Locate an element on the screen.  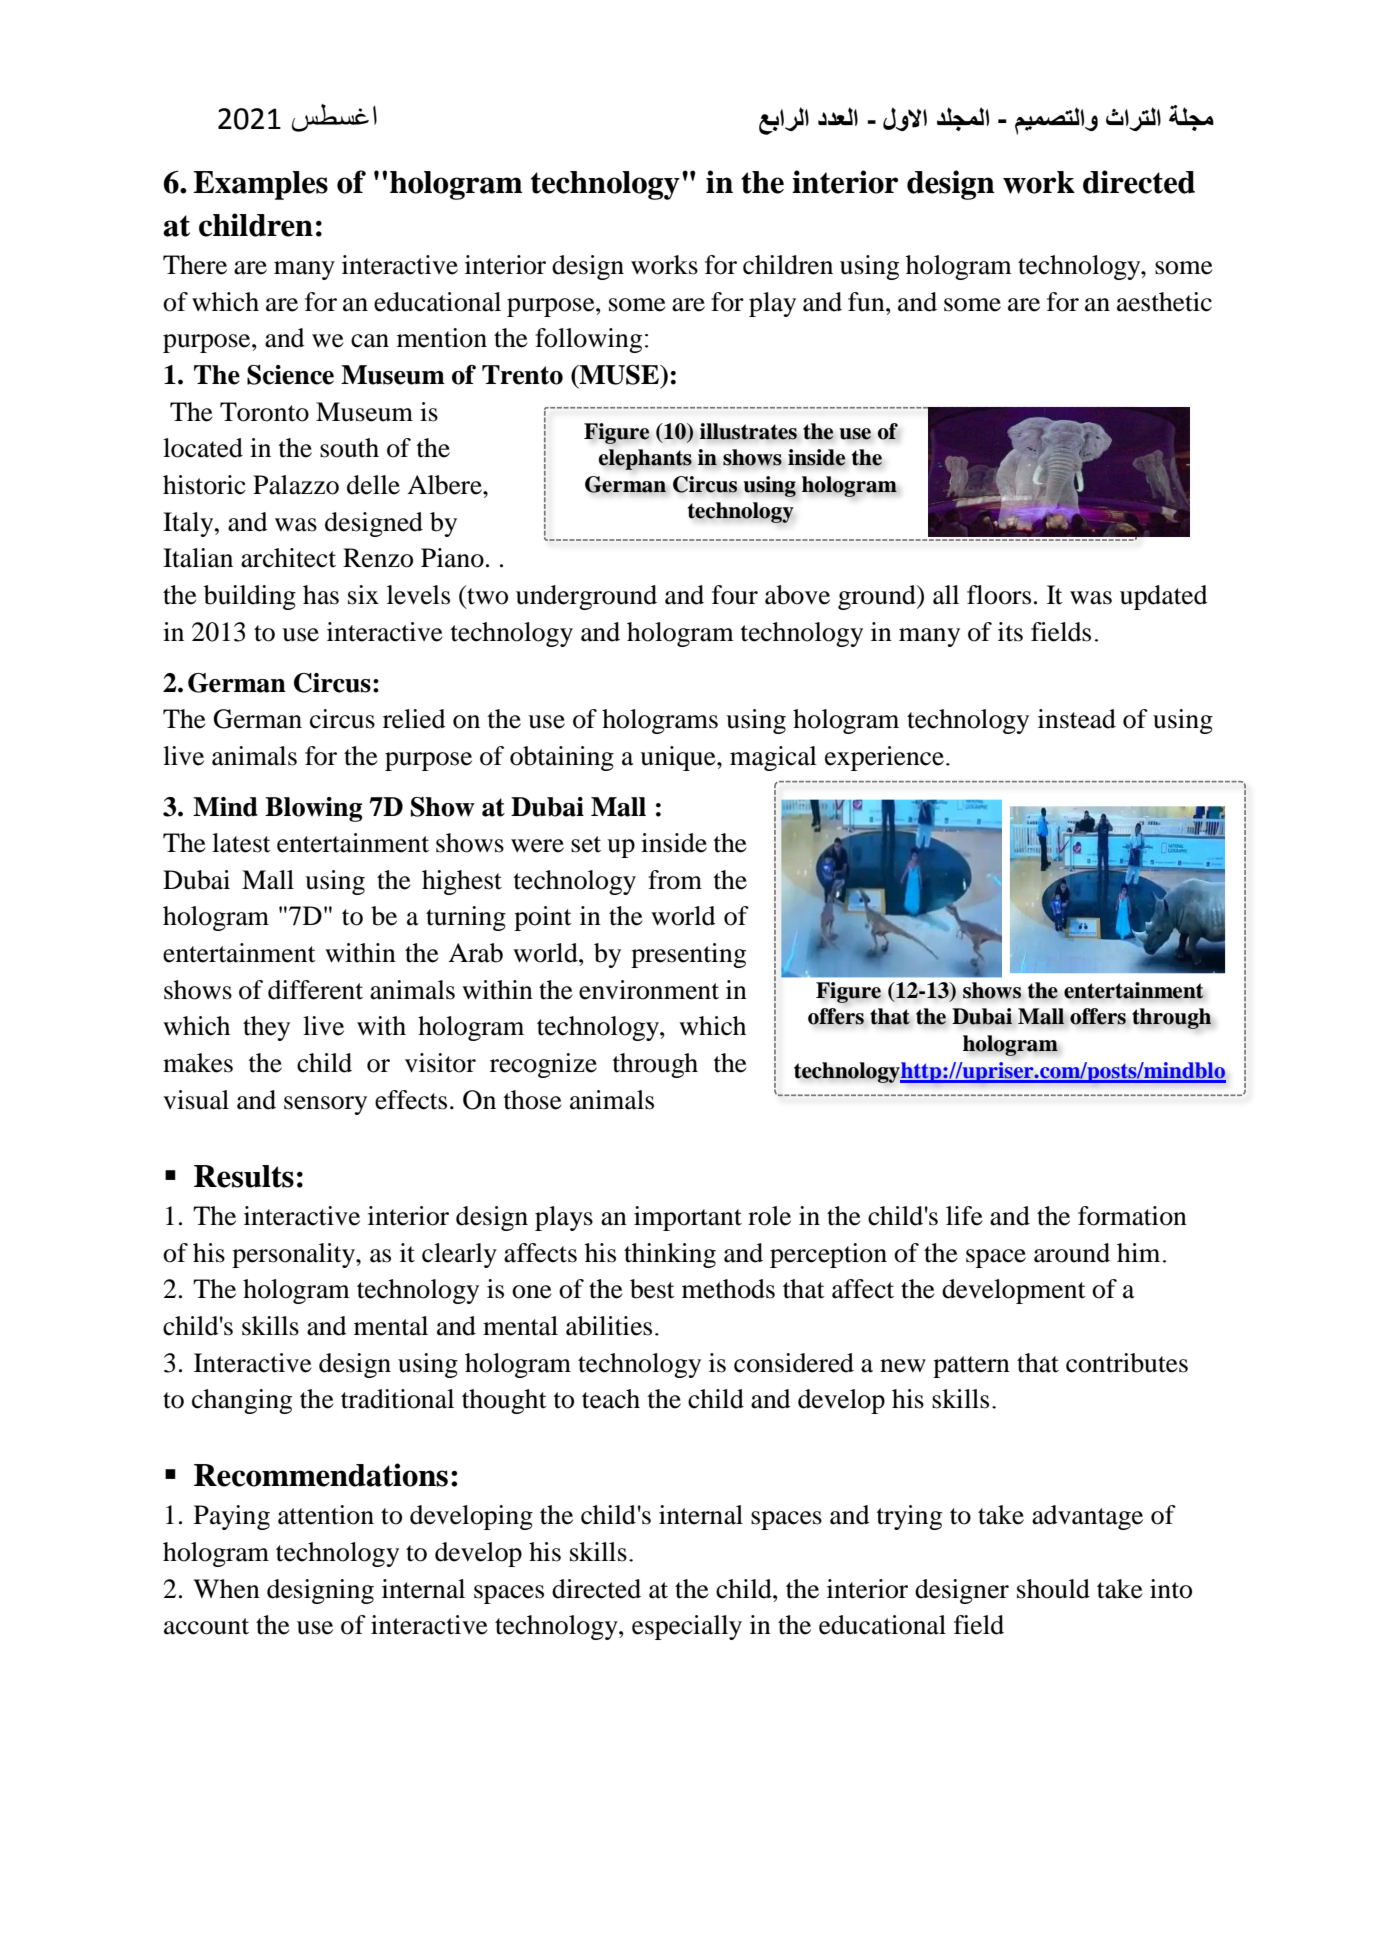
changing is located at coordinates (242, 1401).
